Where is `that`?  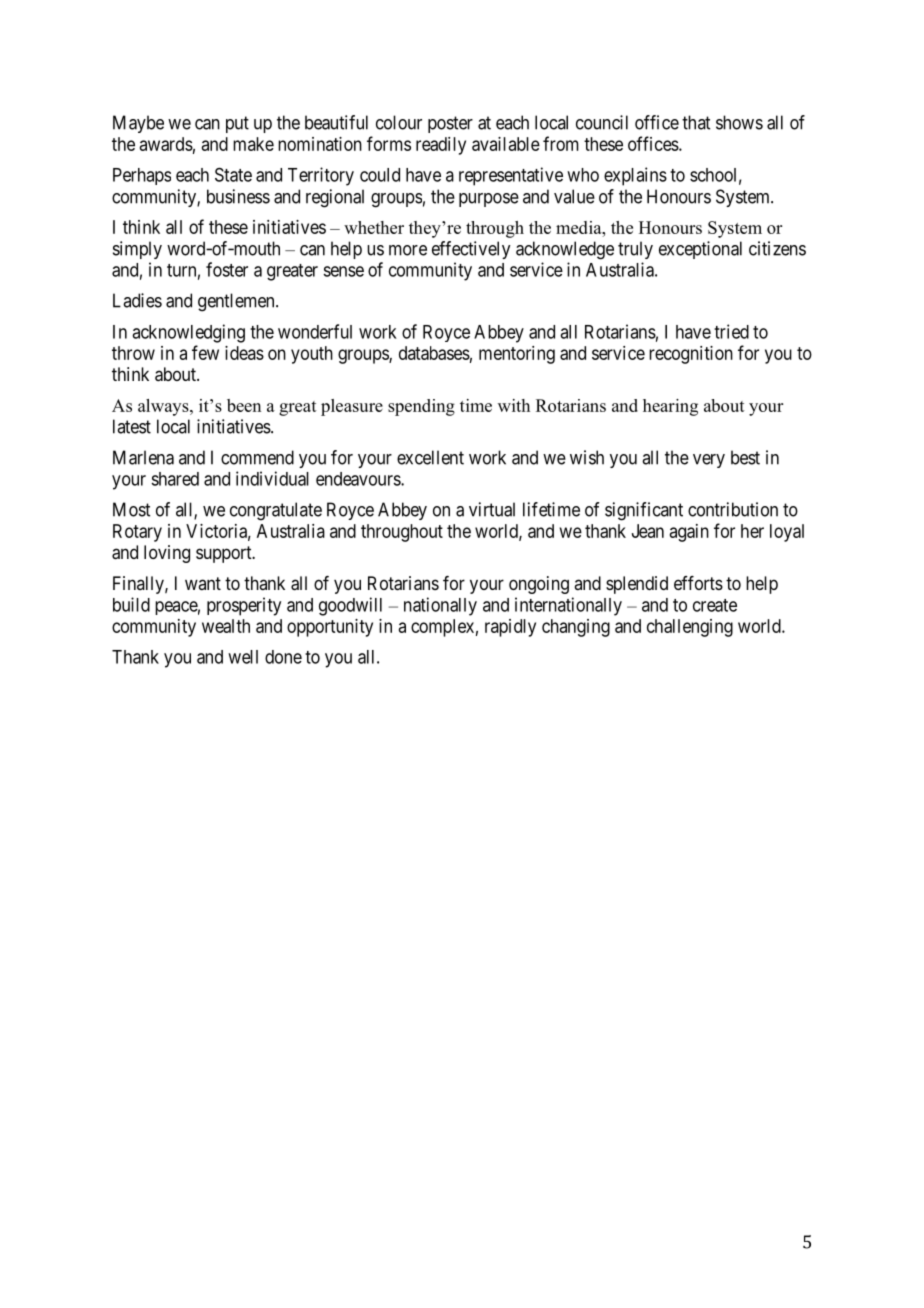
that is located at coordinates (696, 122).
